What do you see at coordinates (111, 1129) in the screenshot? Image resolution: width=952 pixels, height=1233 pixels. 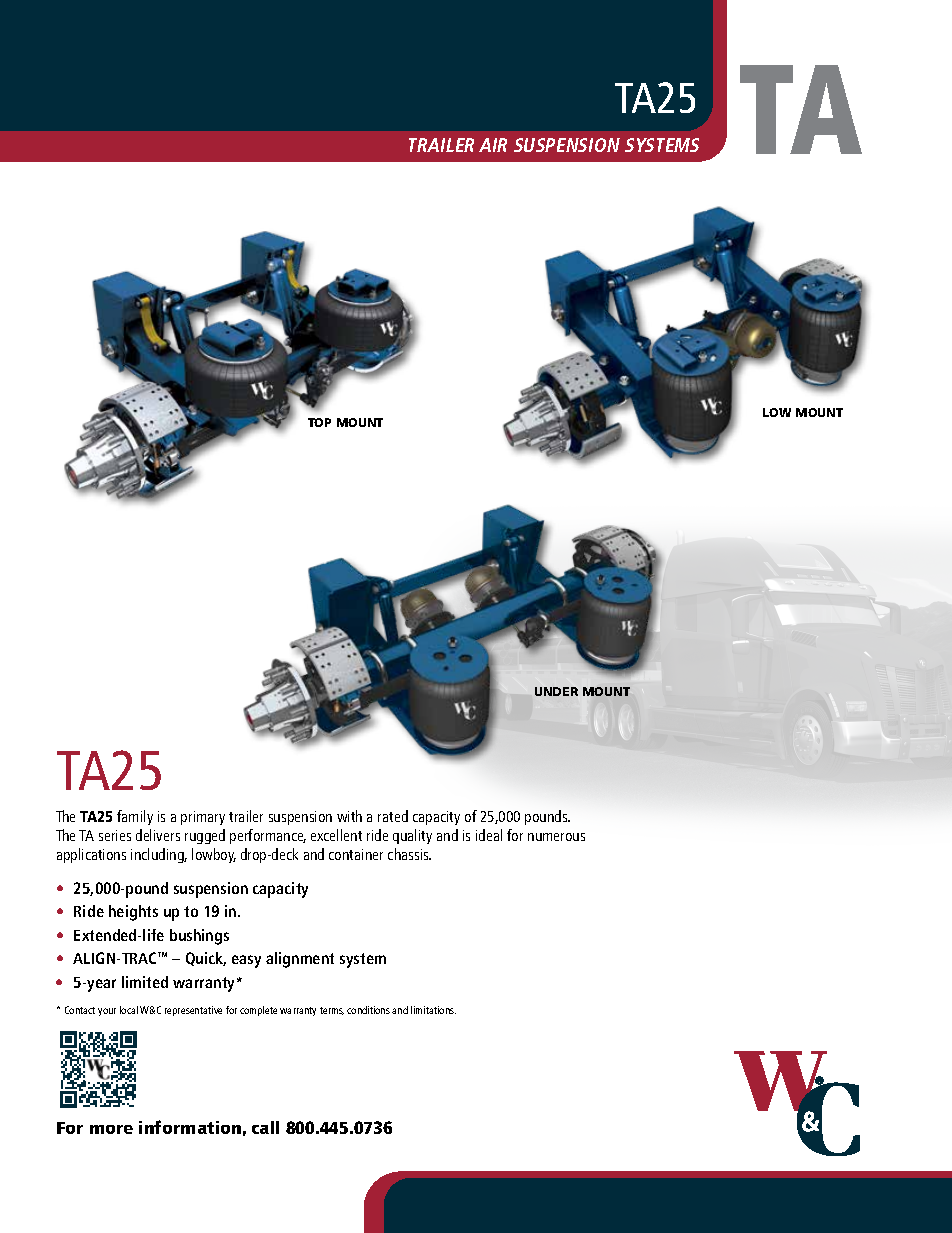 I see `more` at bounding box center [111, 1129].
